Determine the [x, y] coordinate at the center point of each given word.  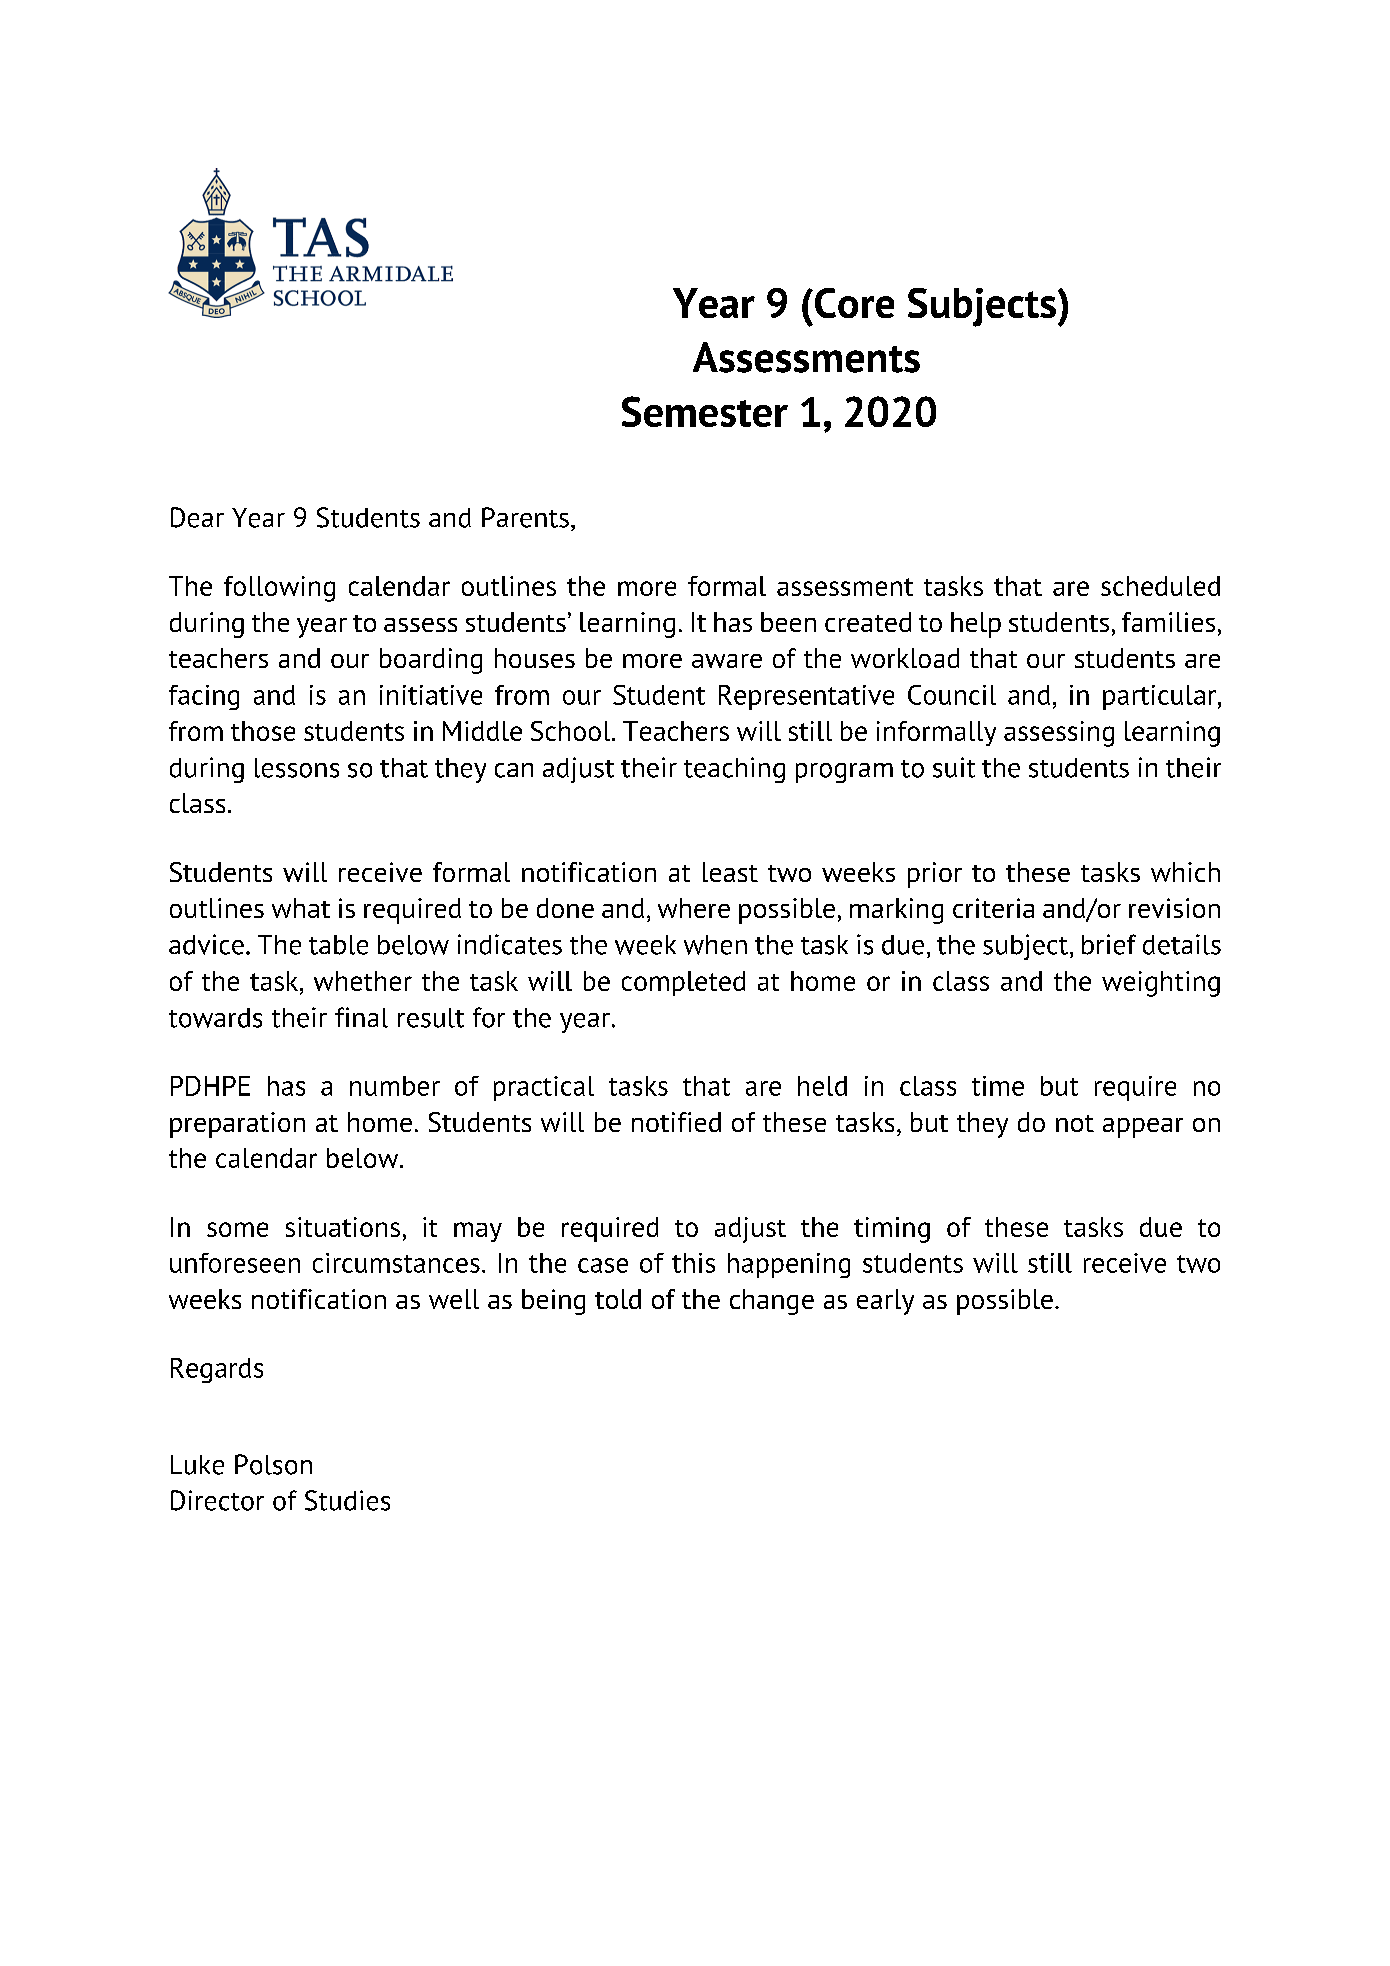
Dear [197, 517]
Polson [273, 1464]
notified [676, 1122]
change [772, 1302]
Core [854, 303]
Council [952, 695]
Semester [705, 411]
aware [727, 661]
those [263, 731]
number [395, 1086]
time [998, 1086]
